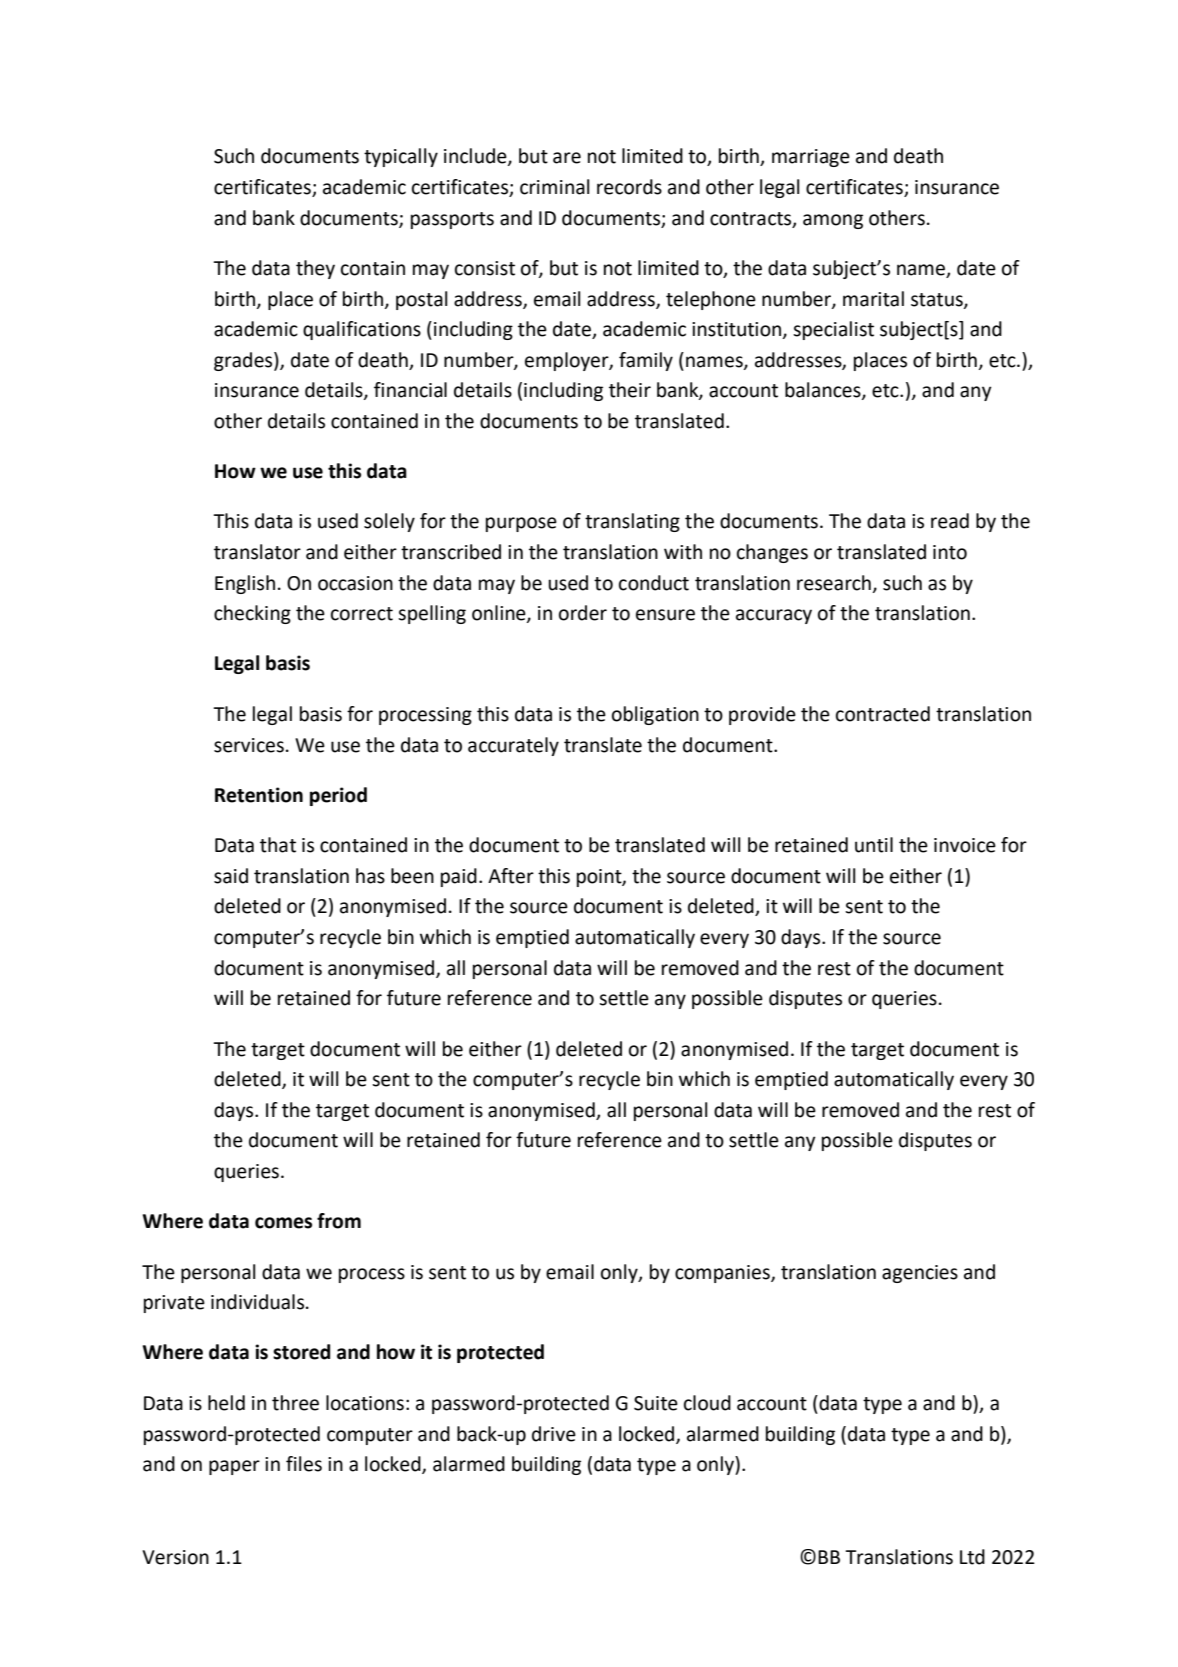 The height and width of the screenshot is (1667, 1178). Describe the element at coordinates (252, 614) in the screenshot. I see `checking` at that location.
